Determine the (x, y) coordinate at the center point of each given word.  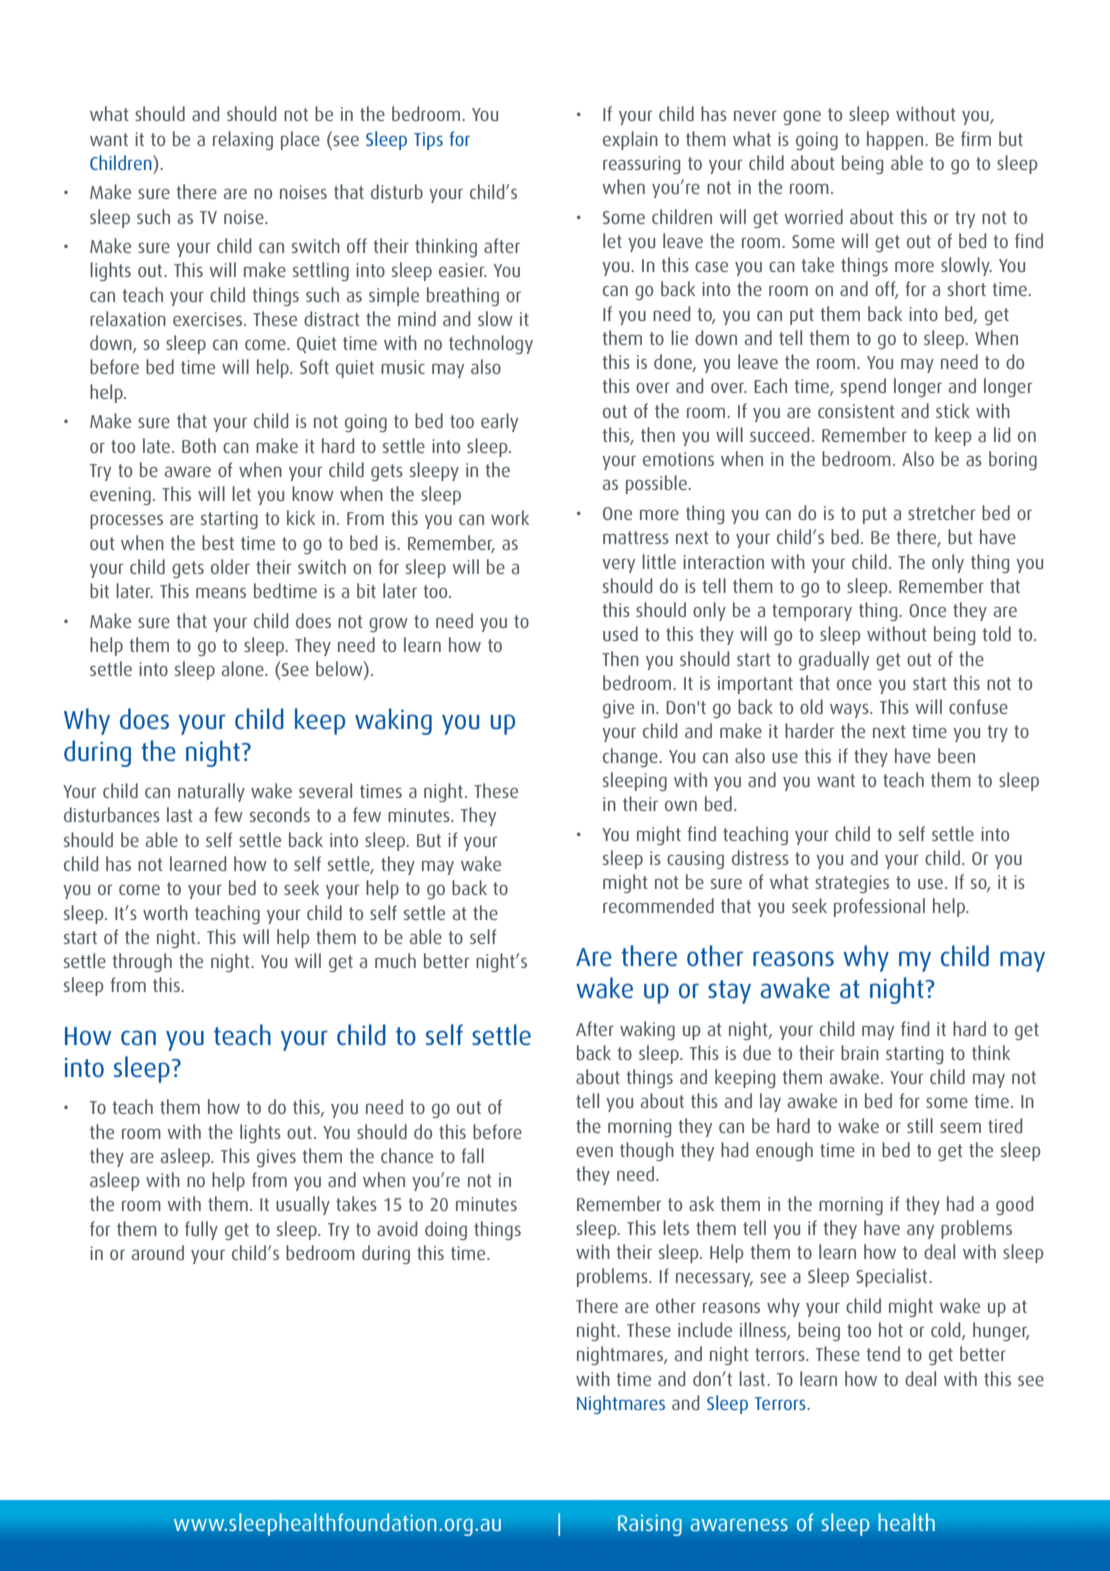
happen (895, 140)
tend (883, 1353)
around (158, 1252)
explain (630, 140)
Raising (650, 1525)
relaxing (243, 140)
